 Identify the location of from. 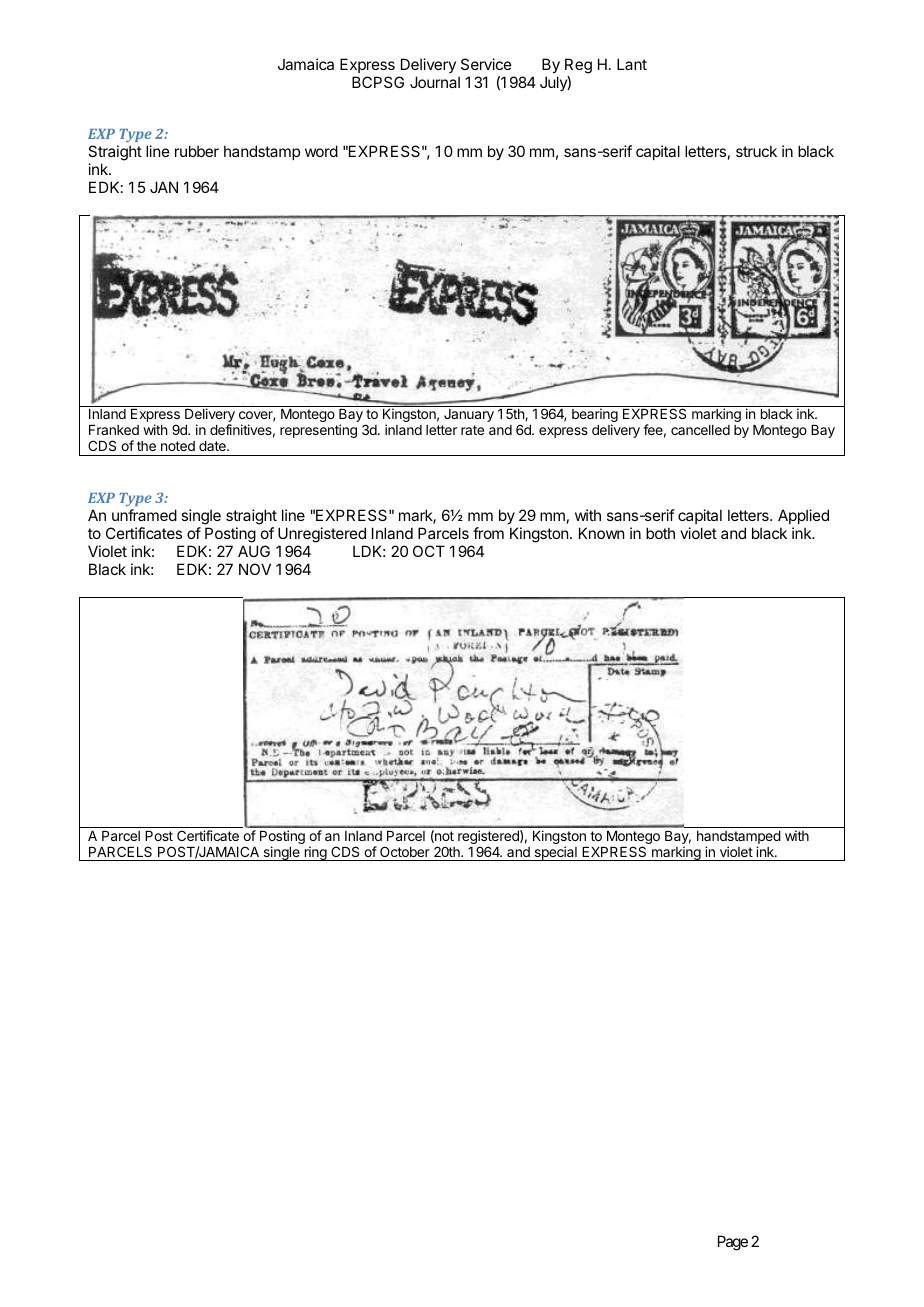
(488, 533).
